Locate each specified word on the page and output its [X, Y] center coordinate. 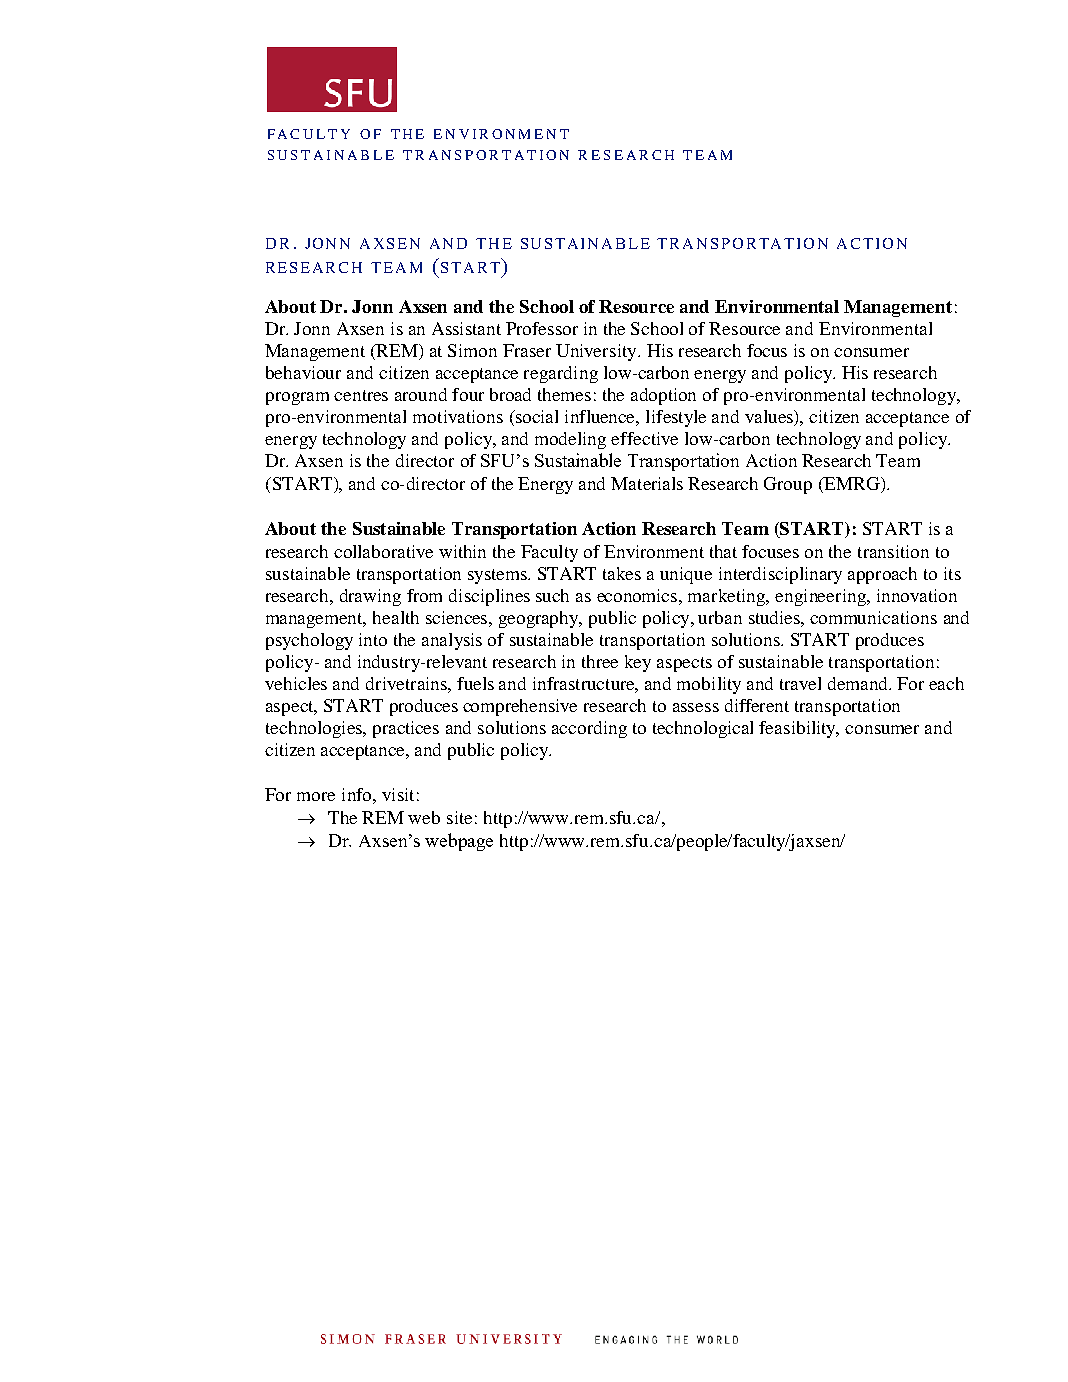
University [597, 352]
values [770, 418]
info [358, 794]
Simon [472, 350]
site [459, 817]
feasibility [799, 729]
